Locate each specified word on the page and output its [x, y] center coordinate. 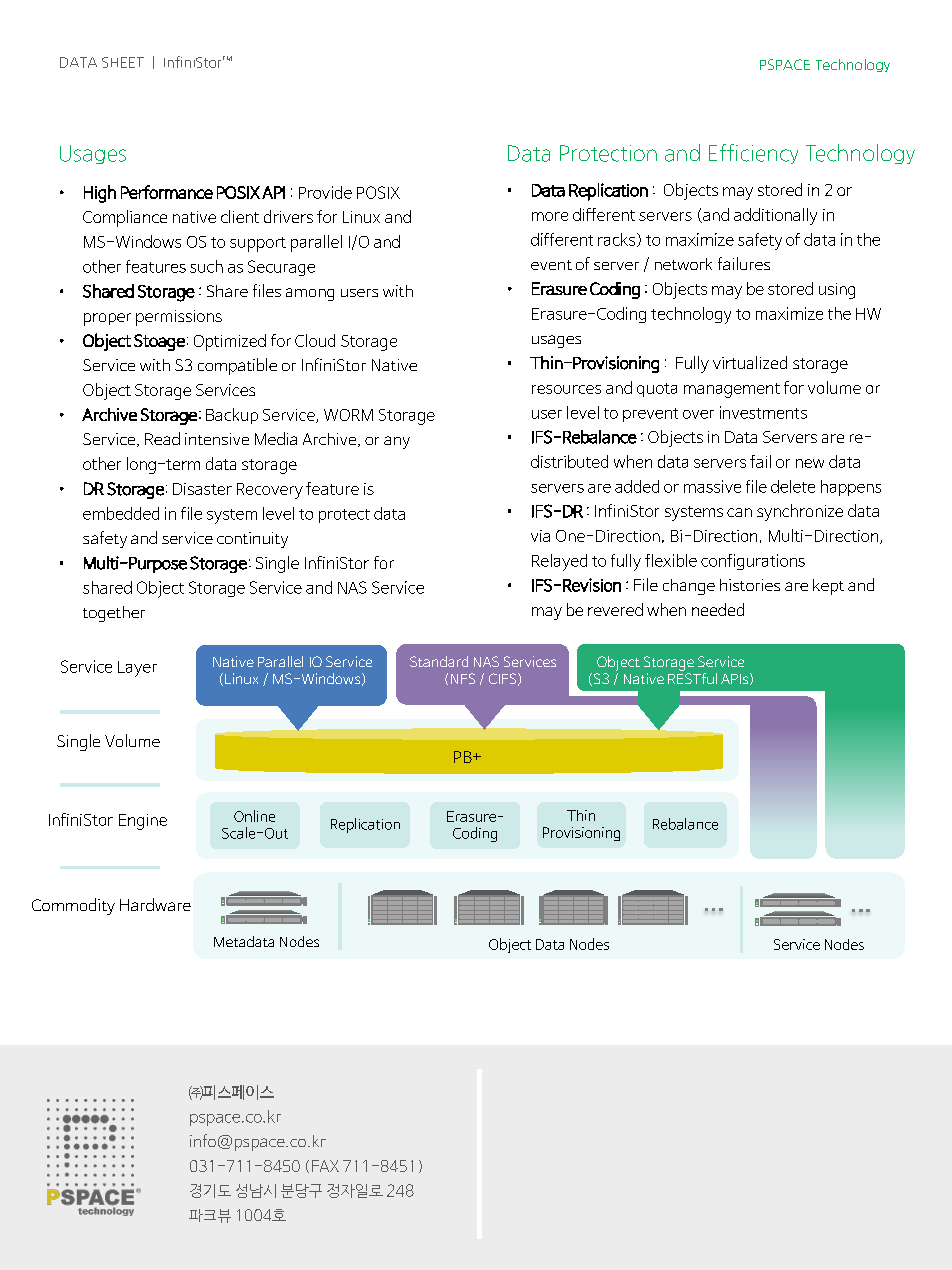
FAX [325, 1166]
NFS [463, 678]
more [550, 216]
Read [162, 438]
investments [763, 412]
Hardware [155, 904]
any [397, 442]
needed [718, 609]
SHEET [123, 62]
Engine [143, 822]
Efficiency [753, 154]
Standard [439, 661]
